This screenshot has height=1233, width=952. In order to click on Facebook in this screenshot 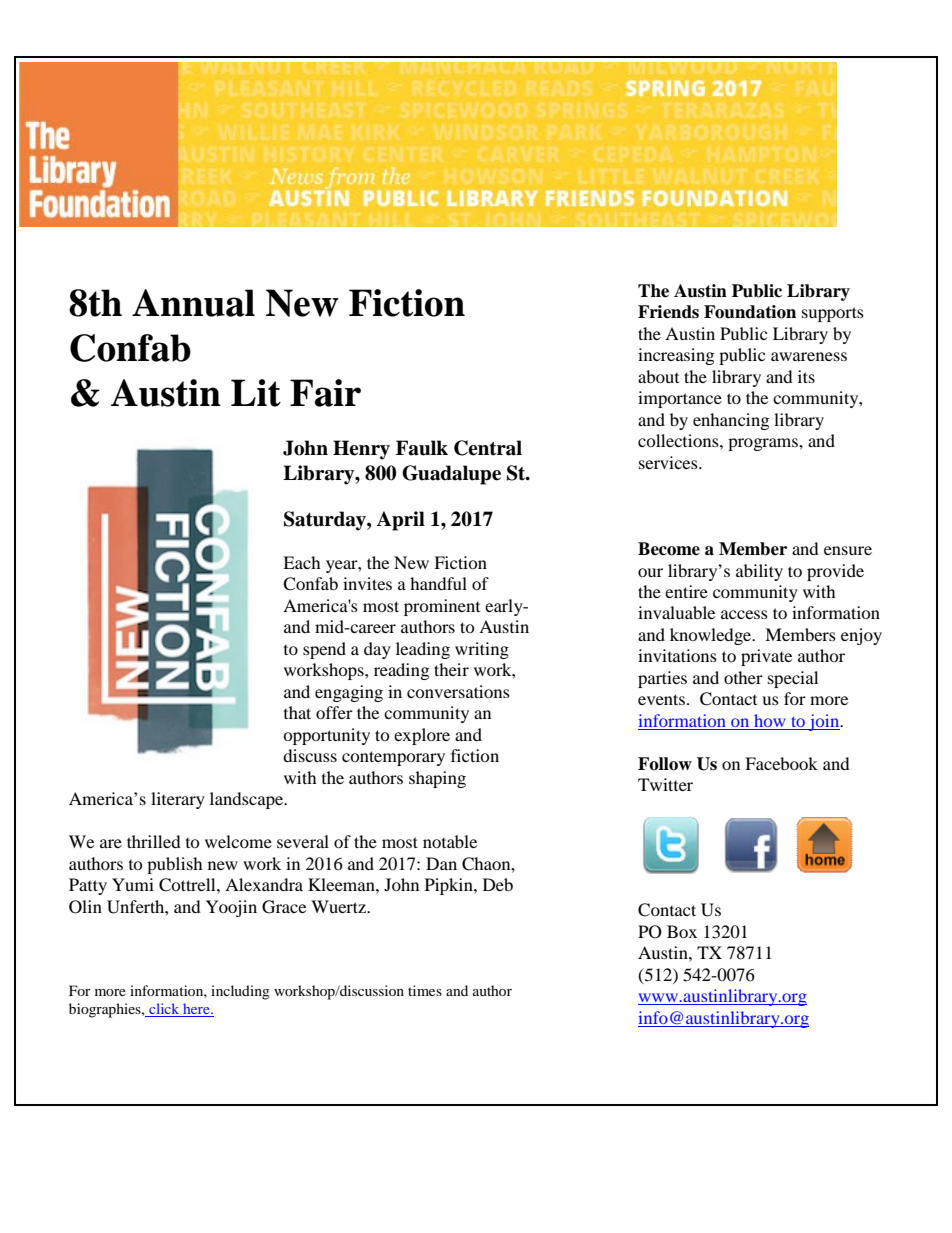, I will do `click(781, 763)`.
